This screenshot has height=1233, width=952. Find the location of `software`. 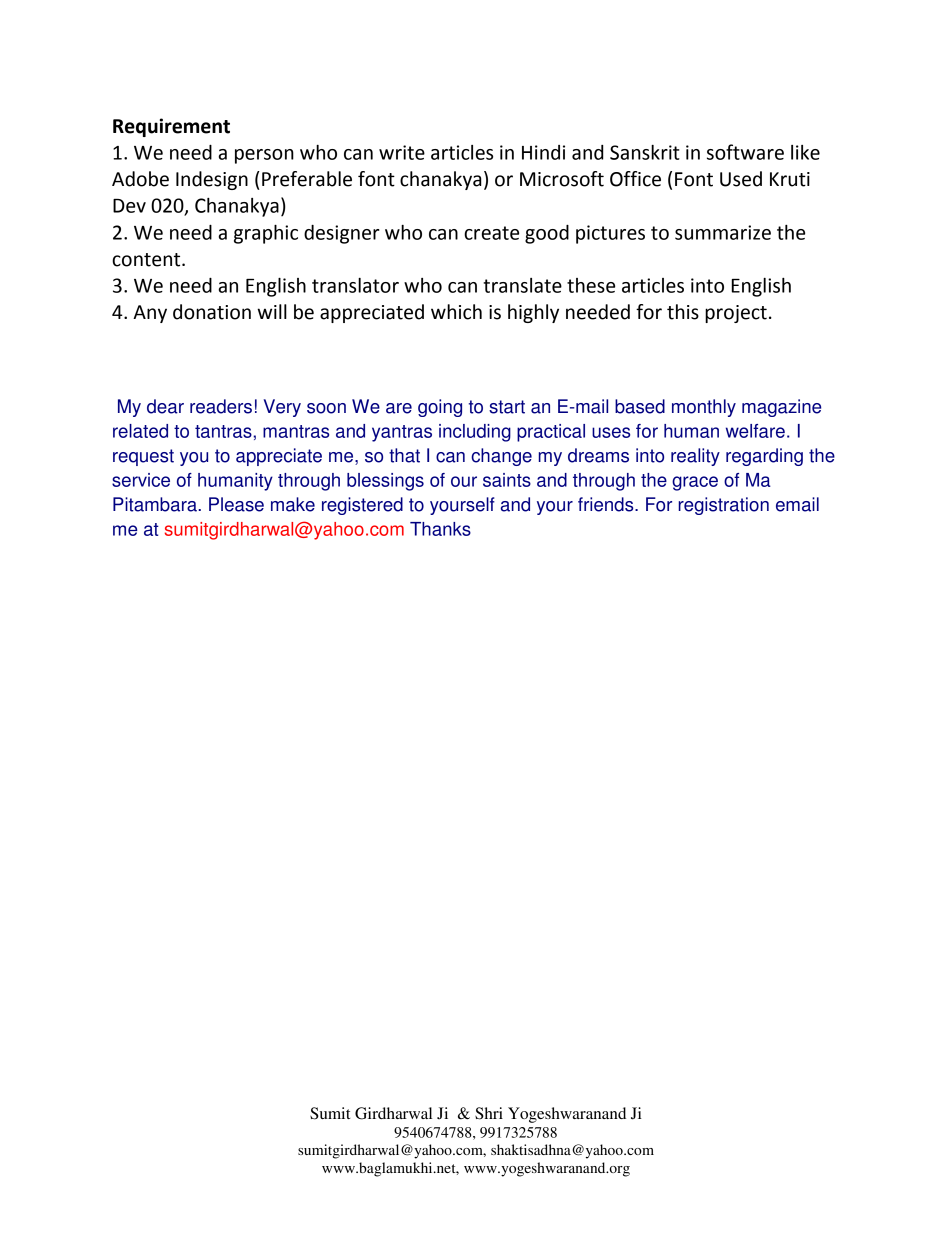

software is located at coordinates (745, 152).
